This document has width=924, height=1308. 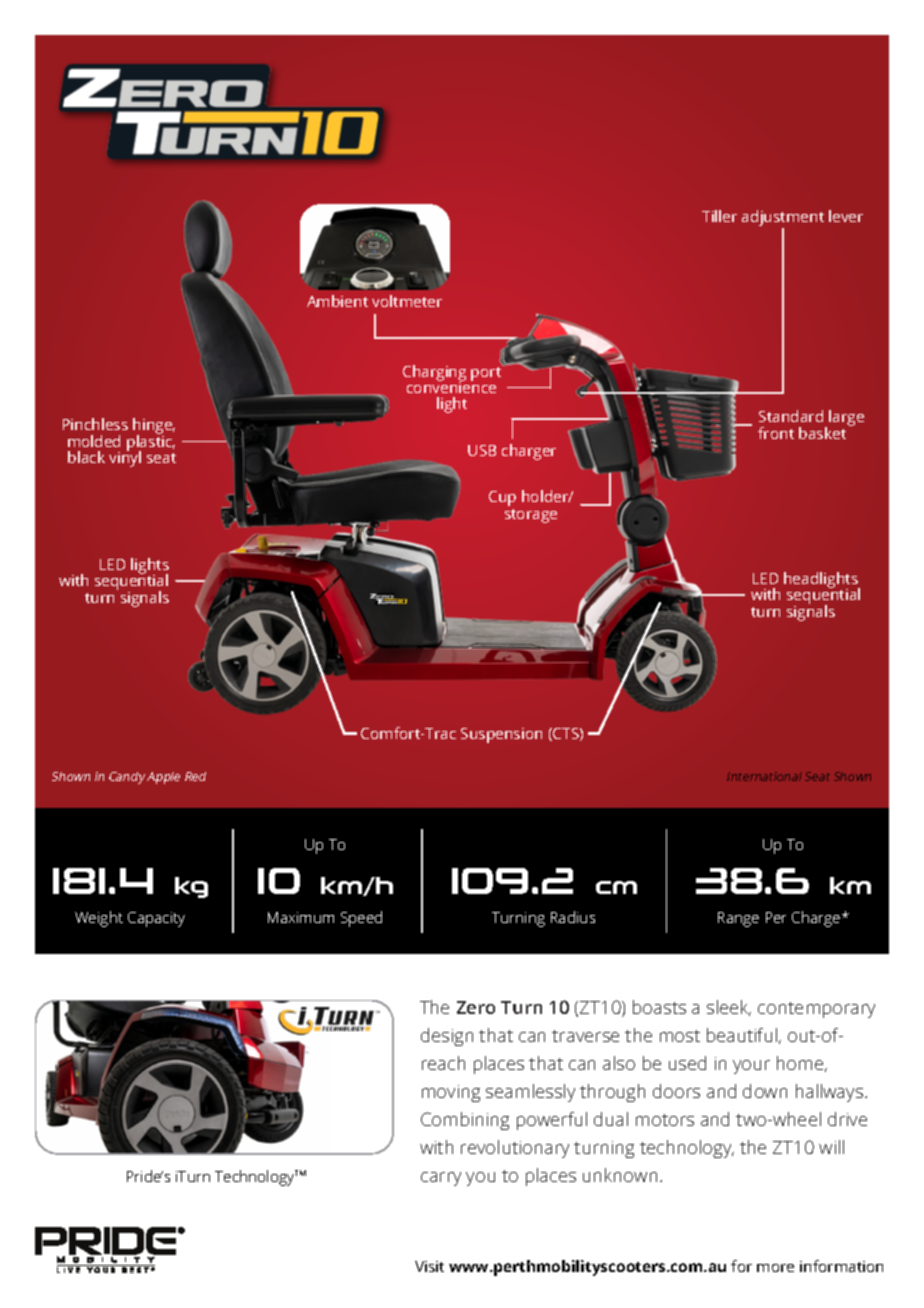 What do you see at coordinates (738, 919) in the document?
I see `Range` at bounding box center [738, 919].
